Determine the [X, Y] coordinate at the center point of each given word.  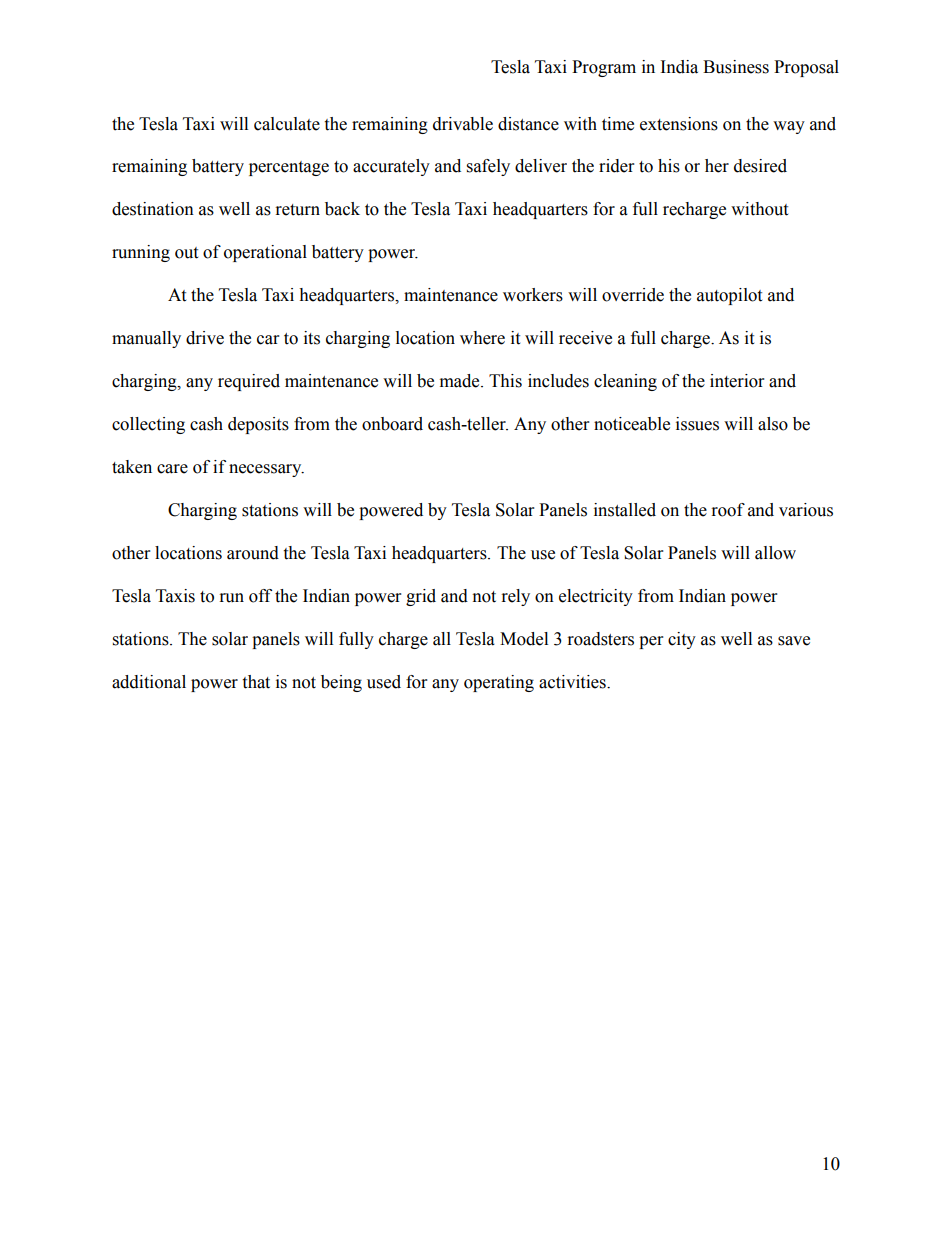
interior [737, 381]
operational [265, 253]
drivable [463, 124]
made [461, 381]
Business [736, 67]
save [794, 641]
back [342, 209]
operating [499, 683]
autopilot [729, 296]
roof [728, 510]
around [253, 553]
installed [625, 510]
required [249, 382]
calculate [287, 124]
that [256, 682]
